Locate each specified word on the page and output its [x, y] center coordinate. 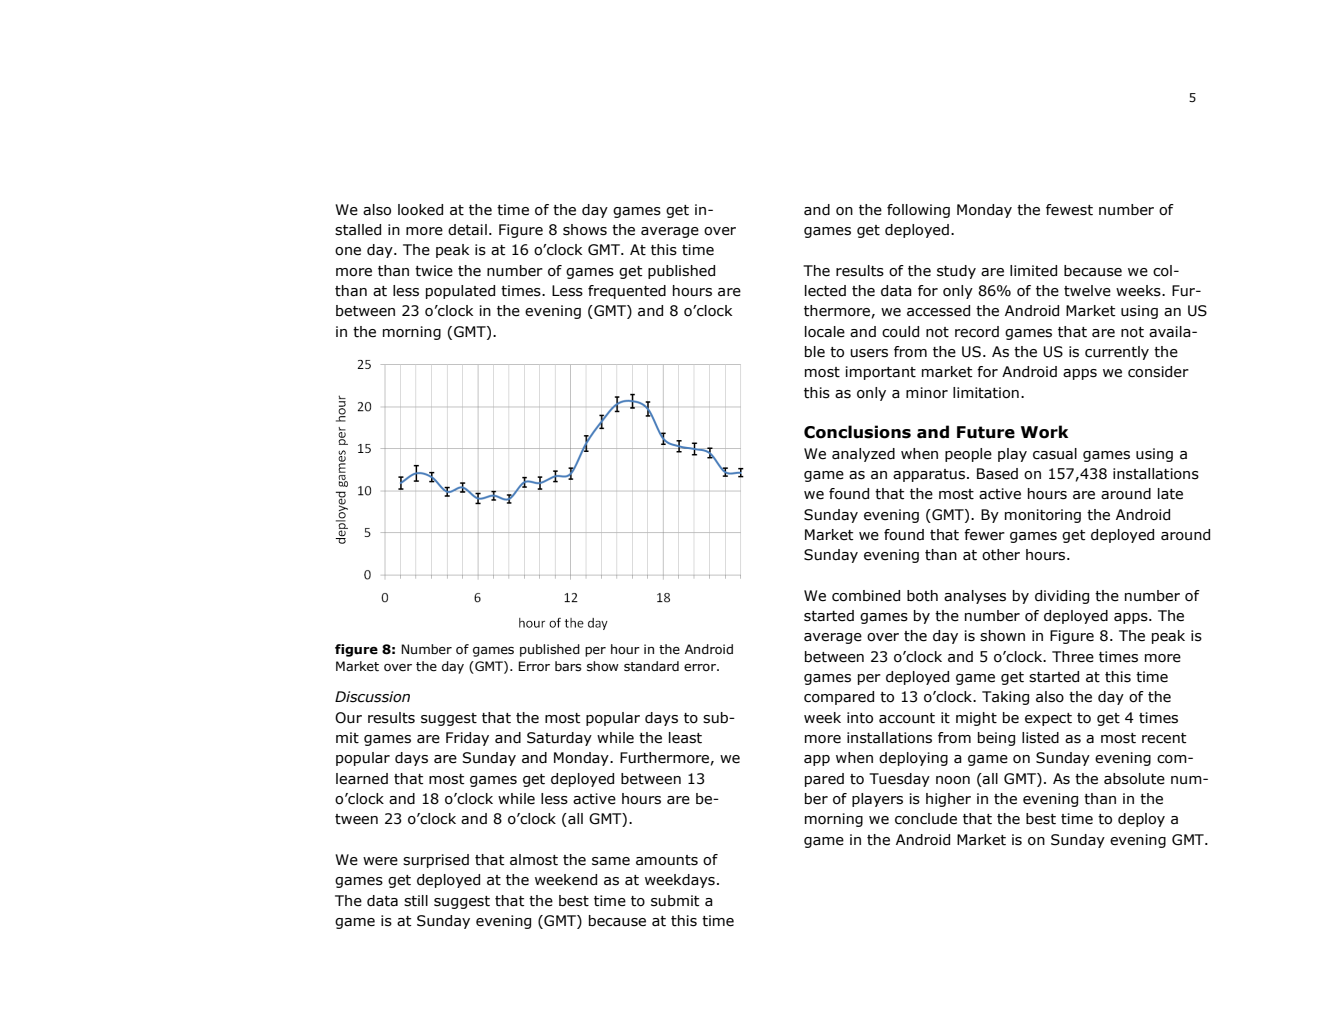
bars [568, 666]
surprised [436, 861]
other [1001, 555]
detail [467, 230]
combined [866, 596]
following [918, 211]
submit [675, 901]
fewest [1069, 210]
